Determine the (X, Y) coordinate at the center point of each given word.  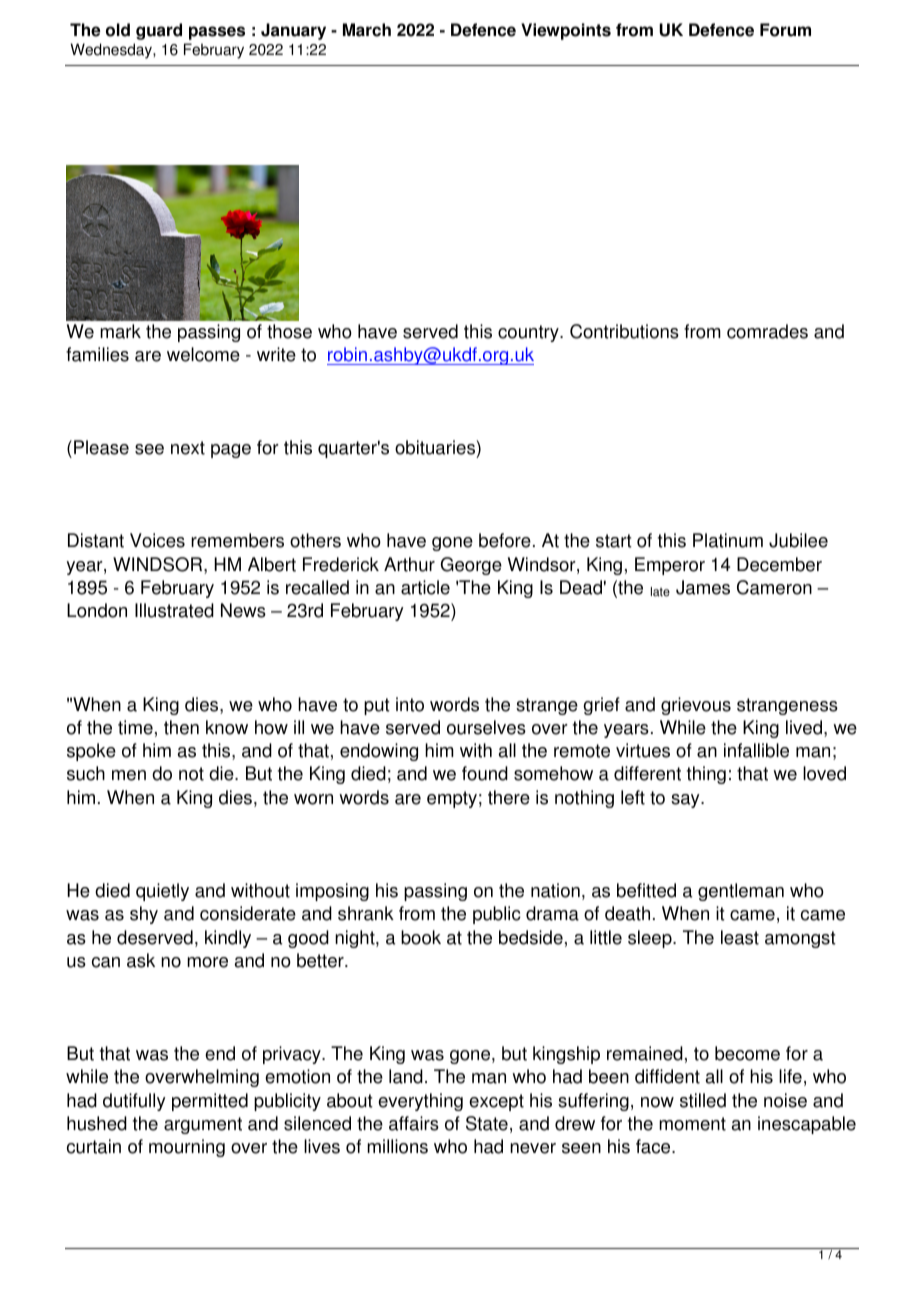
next (188, 448)
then (181, 727)
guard (159, 31)
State (487, 1123)
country (529, 333)
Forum (785, 30)
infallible (756, 750)
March (367, 30)
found (485, 773)
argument (203, 1125)
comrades (767, 331)
